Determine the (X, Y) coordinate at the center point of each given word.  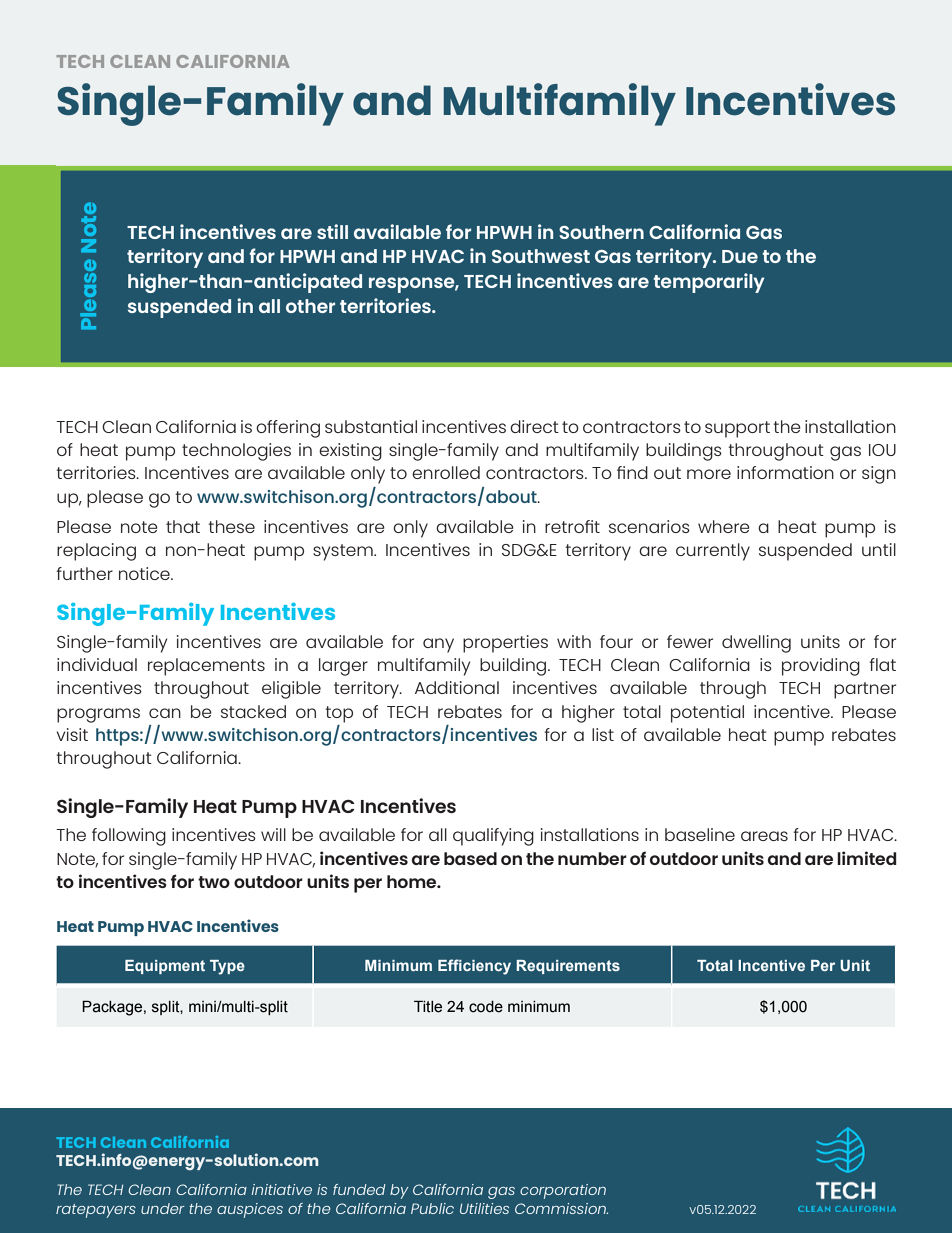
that (183, 526)
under (163, 1208)
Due (740, 256)
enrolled (446, 472)
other (310, 306)
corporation (563, 1191)
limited (867, 858)
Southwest (541, 256)
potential (707, 714)
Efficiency (474, 967)
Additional (457, 687)
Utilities (484, 1208)
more (709, 474)
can (165, 713)
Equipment (165, 967)
